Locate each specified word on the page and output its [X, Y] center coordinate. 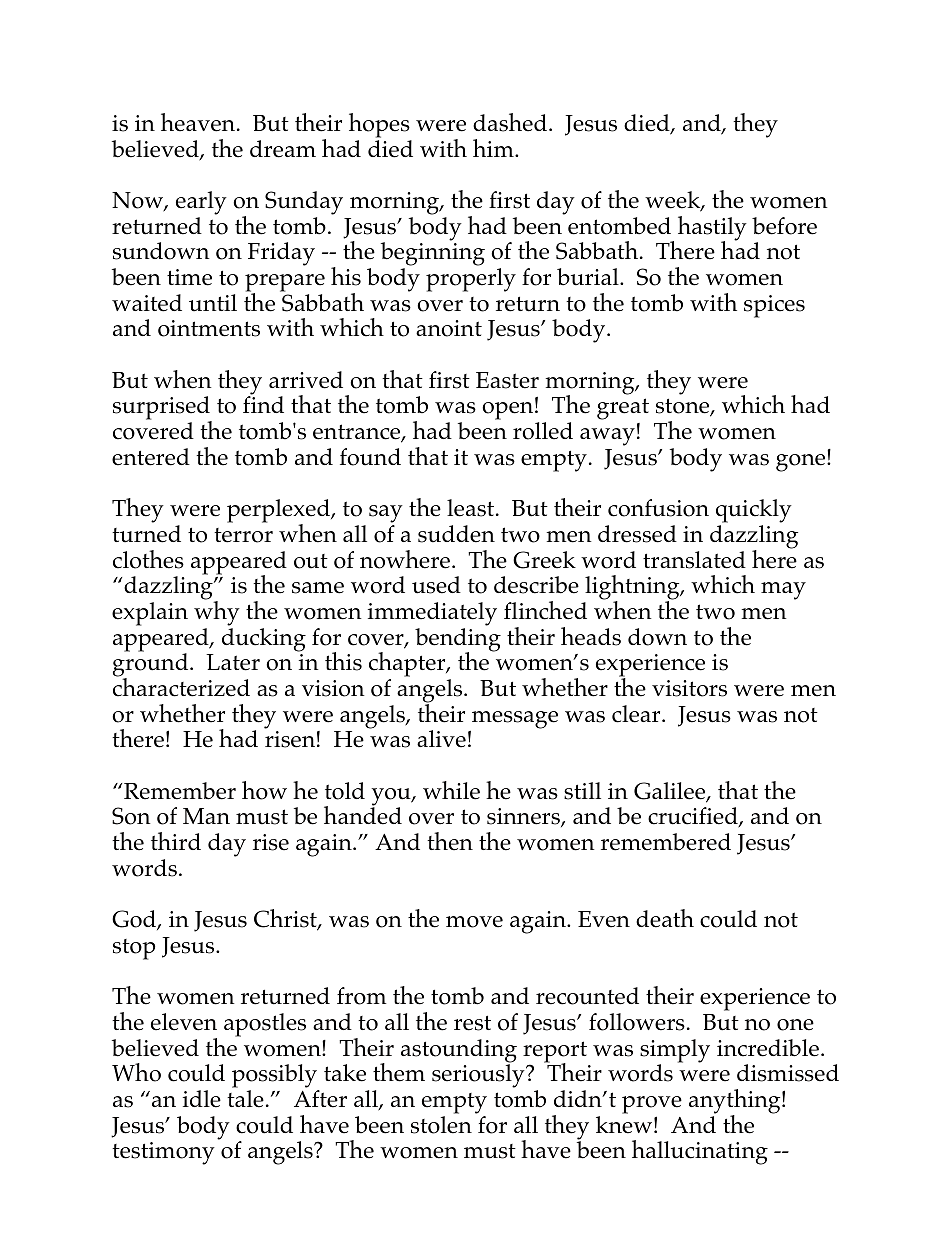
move [474, 922]
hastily [712, 229]
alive [441, 739]
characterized [181, 686]
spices [774, 306]
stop [134, 949]
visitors [689, 688]
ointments [209, 328]
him [494, 148]
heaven [199, 122]
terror [243, 535]
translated [694, 560]
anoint [449, 328]
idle [202, 1099]
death [665, 918]
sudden [456, 534]
